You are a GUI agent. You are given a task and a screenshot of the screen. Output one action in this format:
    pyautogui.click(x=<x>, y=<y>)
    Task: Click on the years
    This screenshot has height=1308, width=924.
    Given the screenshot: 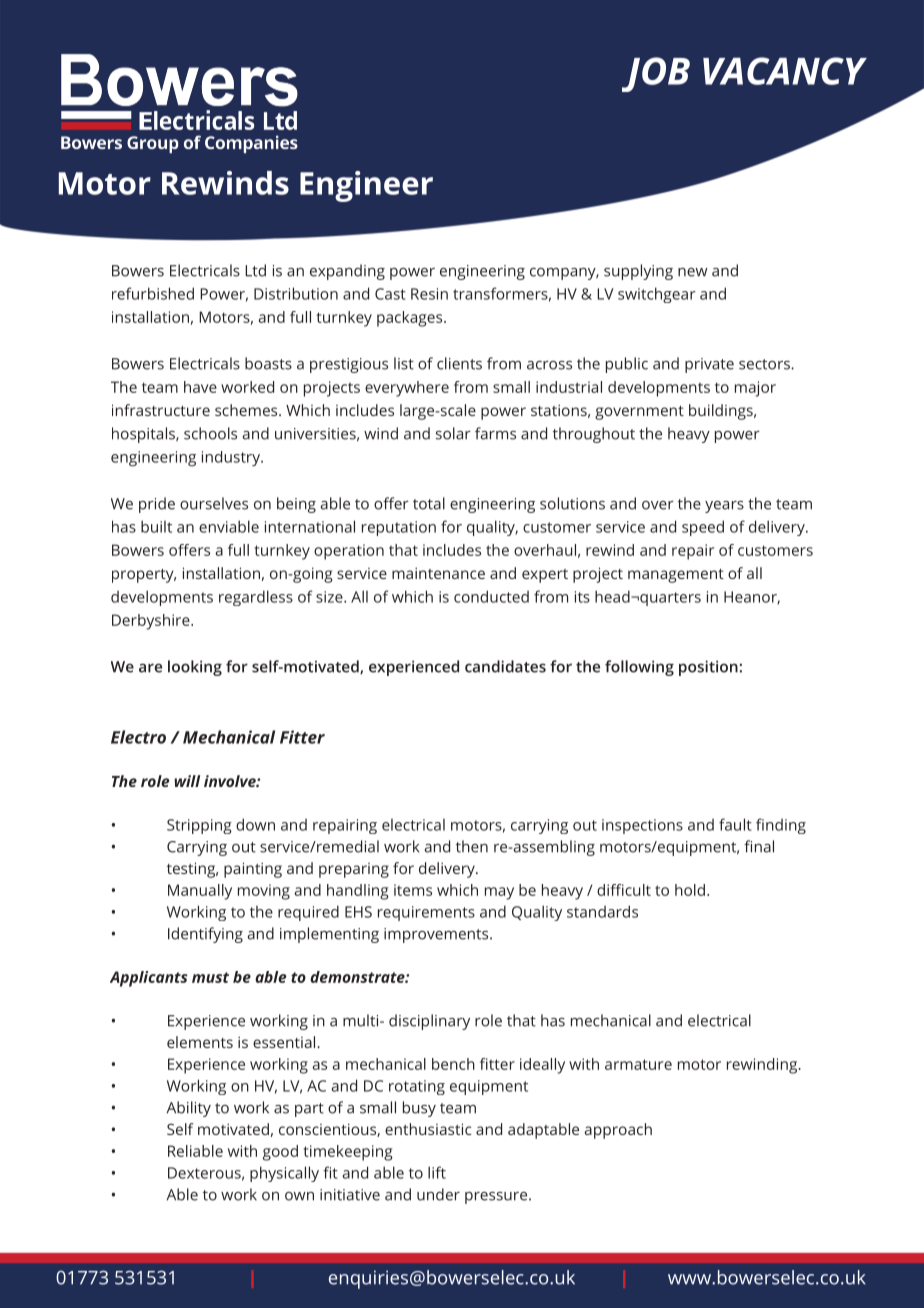 What is the action you would take?
    pyautogui.click(x=724, y=507)
